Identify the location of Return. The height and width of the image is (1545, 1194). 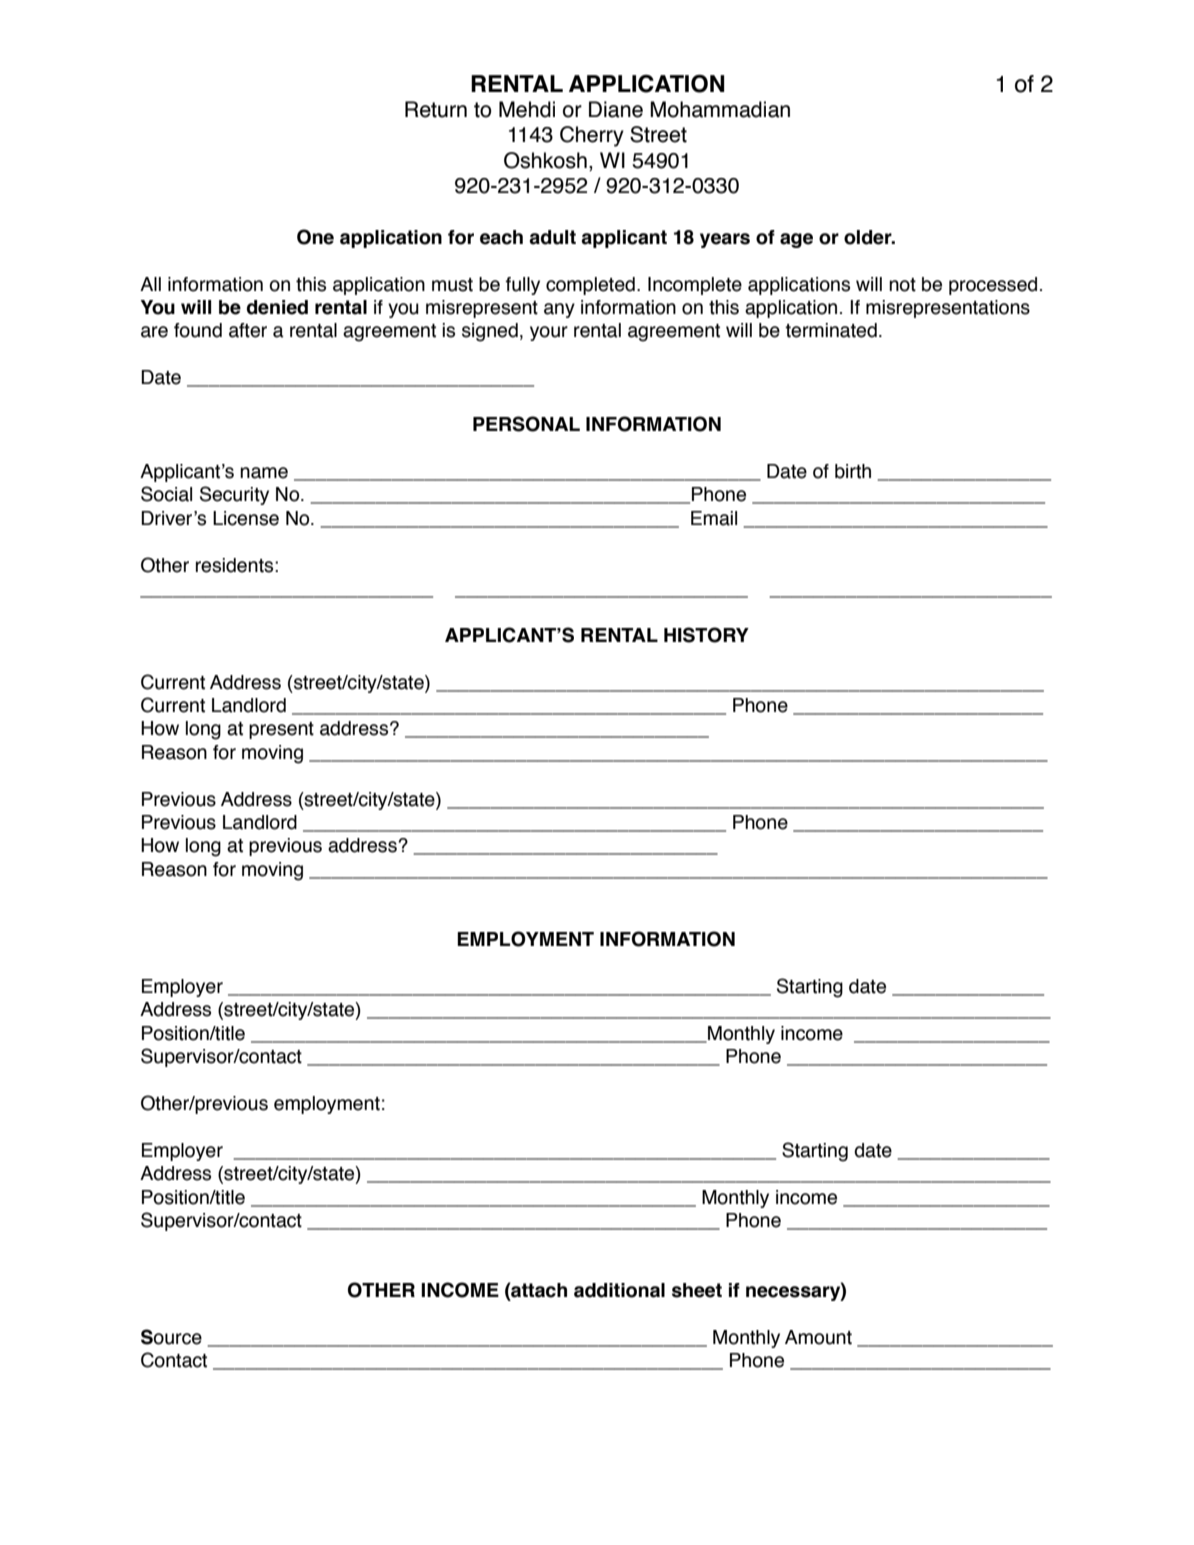
(436, 109).
